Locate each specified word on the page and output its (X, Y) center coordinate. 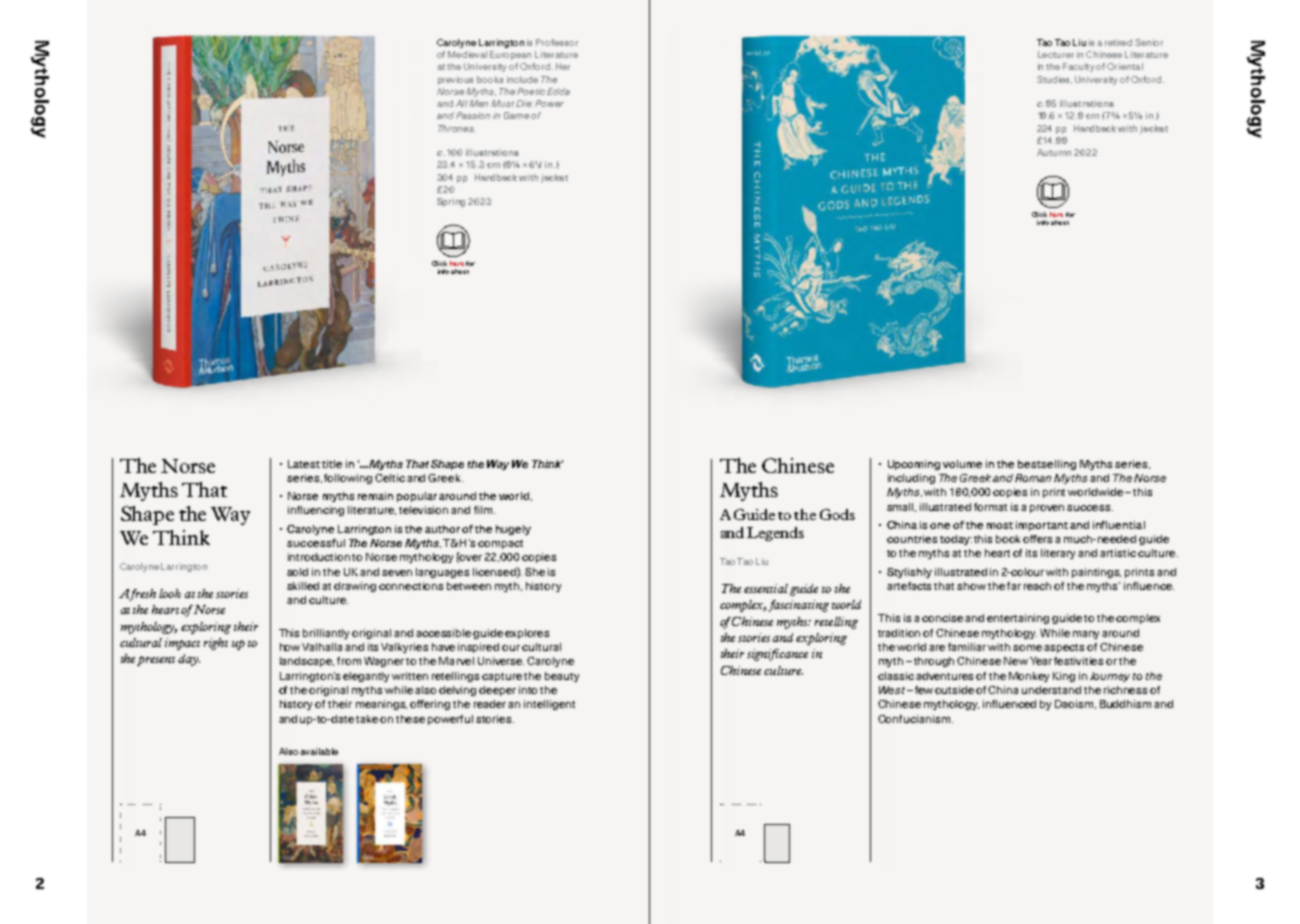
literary (1058, 554)
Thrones (456, 128)
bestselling (1047, 465)
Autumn (1054, 152)
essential (766, 588)
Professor (557, 42)
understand (1051, 690)
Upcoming (914, 465)
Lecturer (1056, 54)
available (319, 751)
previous (455, 80)
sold (297, 572)
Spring (451, 202)
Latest (304, 464)
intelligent (549, 705)
